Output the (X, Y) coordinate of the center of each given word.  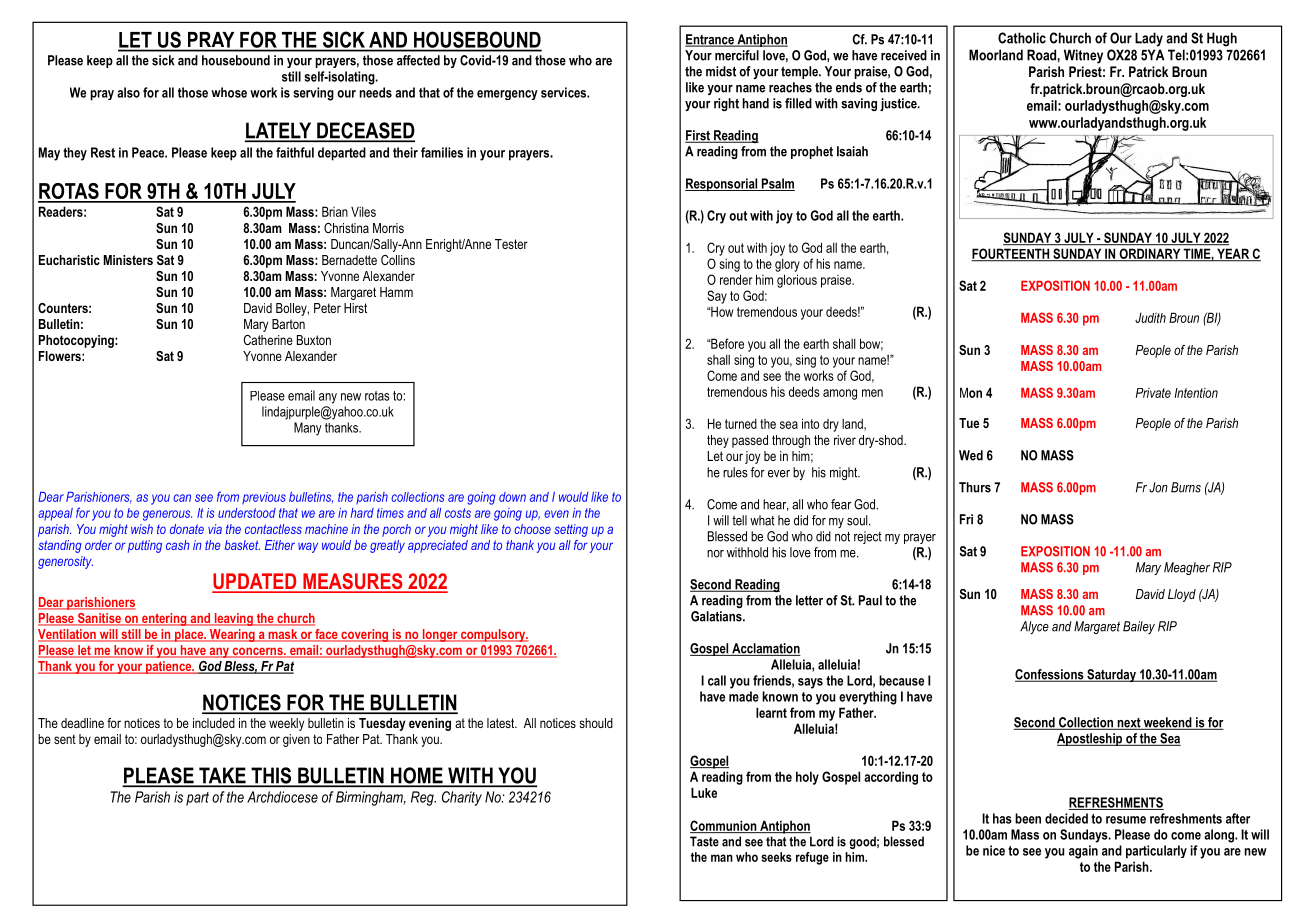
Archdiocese (282, 797)
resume (1126, 820)
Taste (704, 841)
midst (721, 71)
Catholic (1022, 38)
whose (229, 92)
